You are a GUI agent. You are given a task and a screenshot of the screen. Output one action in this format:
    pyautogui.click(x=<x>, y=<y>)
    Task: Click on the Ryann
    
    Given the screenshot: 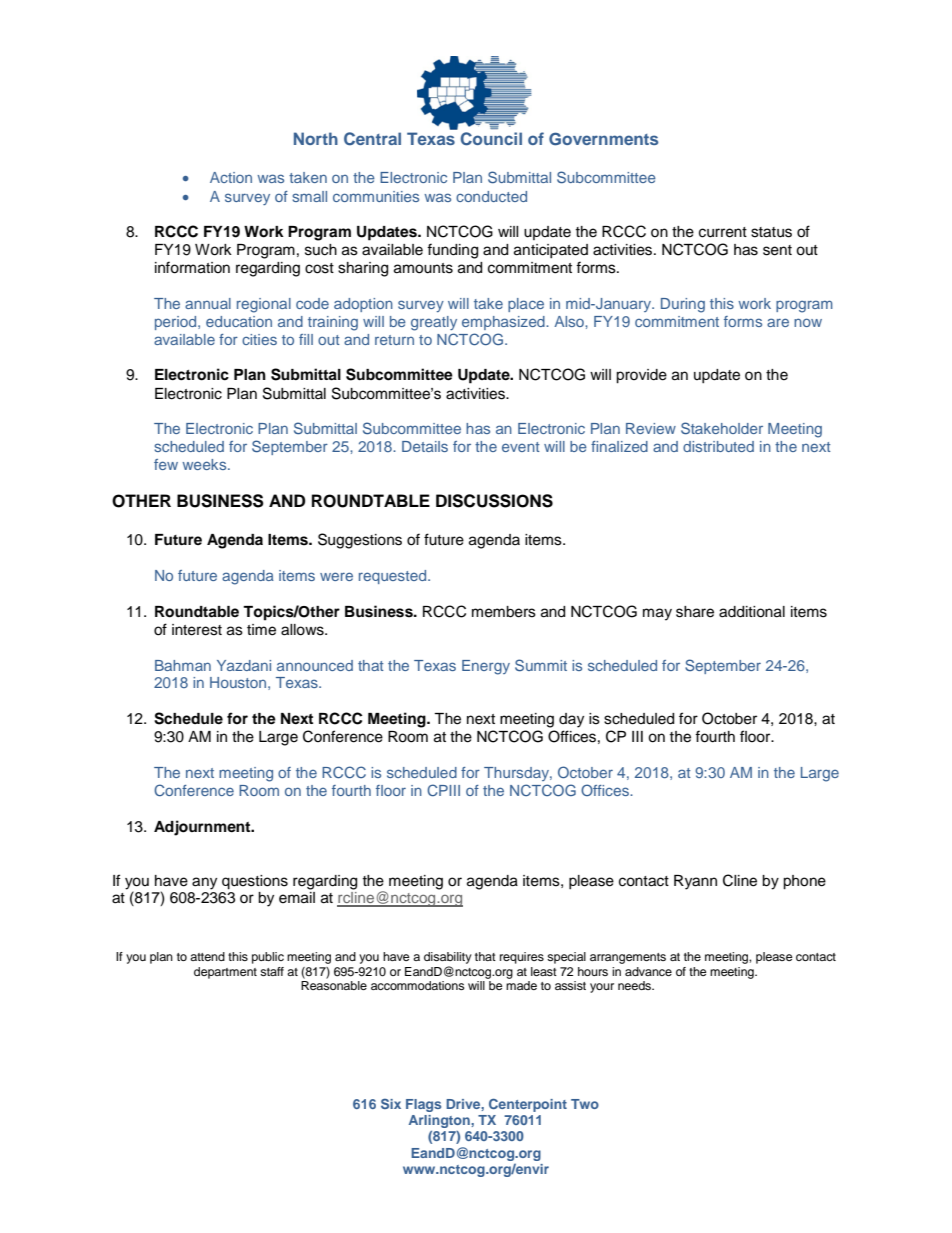 What is the action you would take?
    pyautogui.click(x=695, y=882)
